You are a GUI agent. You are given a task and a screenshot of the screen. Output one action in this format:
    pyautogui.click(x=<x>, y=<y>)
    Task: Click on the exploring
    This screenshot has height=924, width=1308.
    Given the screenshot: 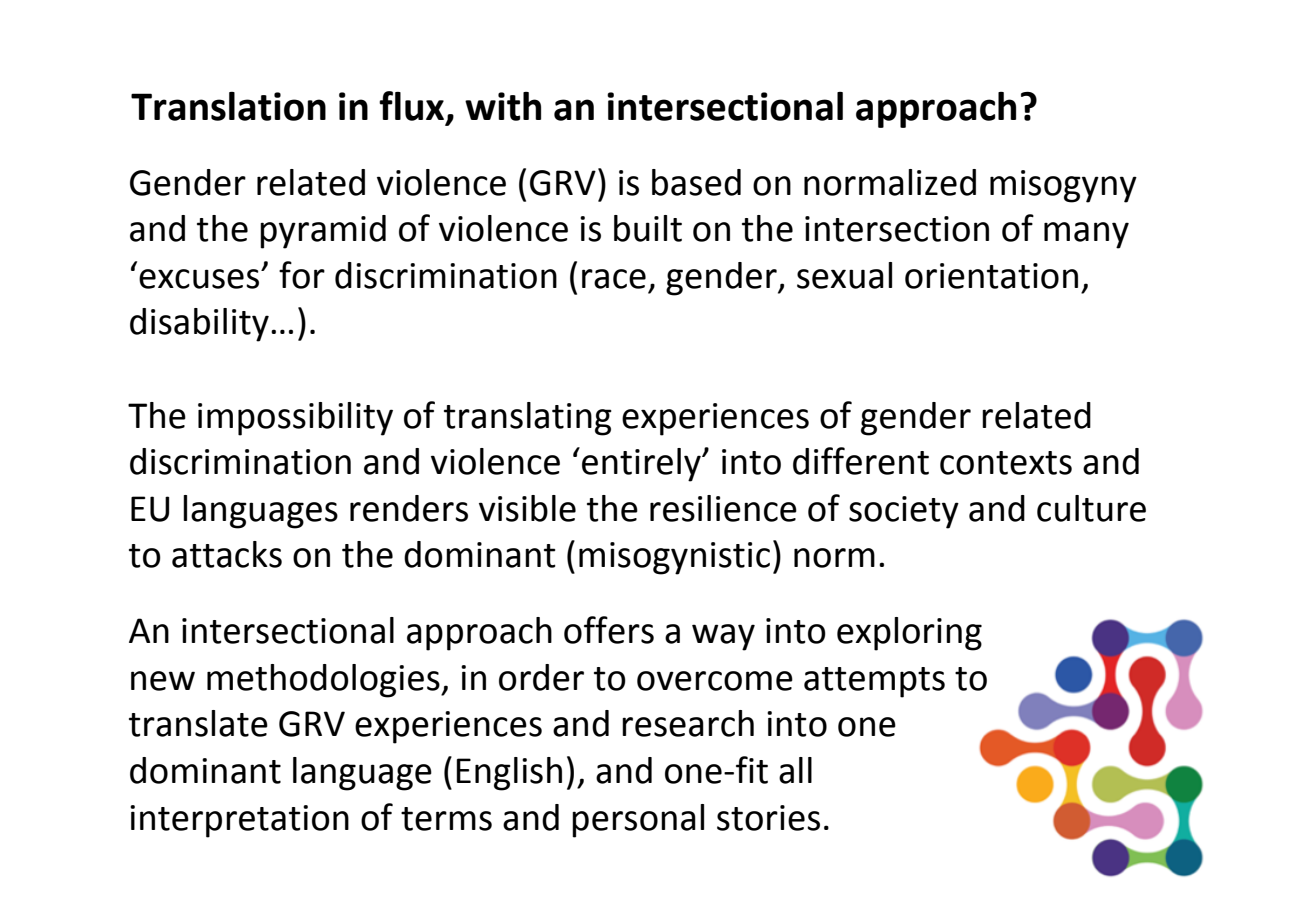 What is the action you would take?
    pyautogui.click(x=909, y=634)
